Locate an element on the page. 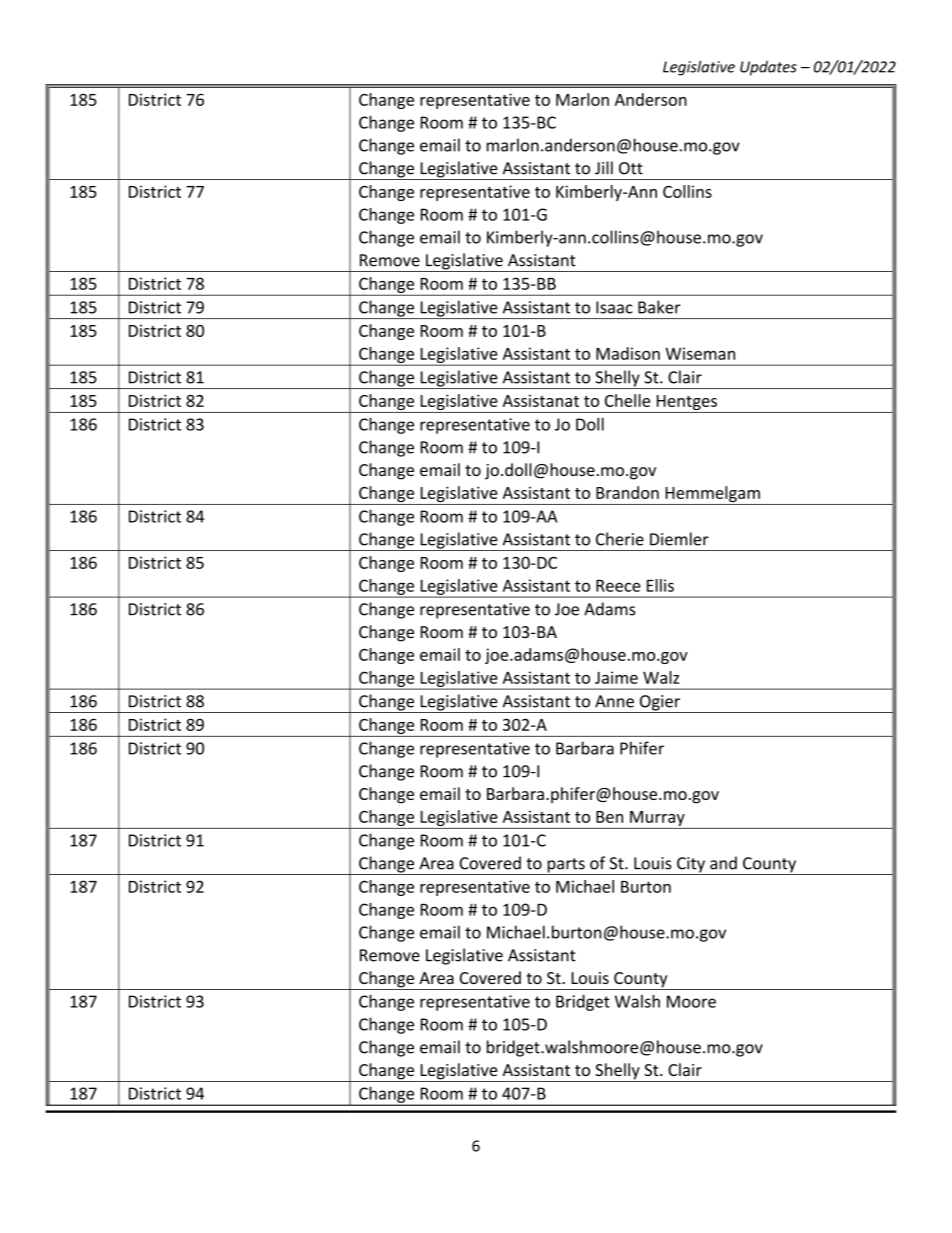 This page has height=1233, width=952. Reece is located at coordinates (618, 586).
